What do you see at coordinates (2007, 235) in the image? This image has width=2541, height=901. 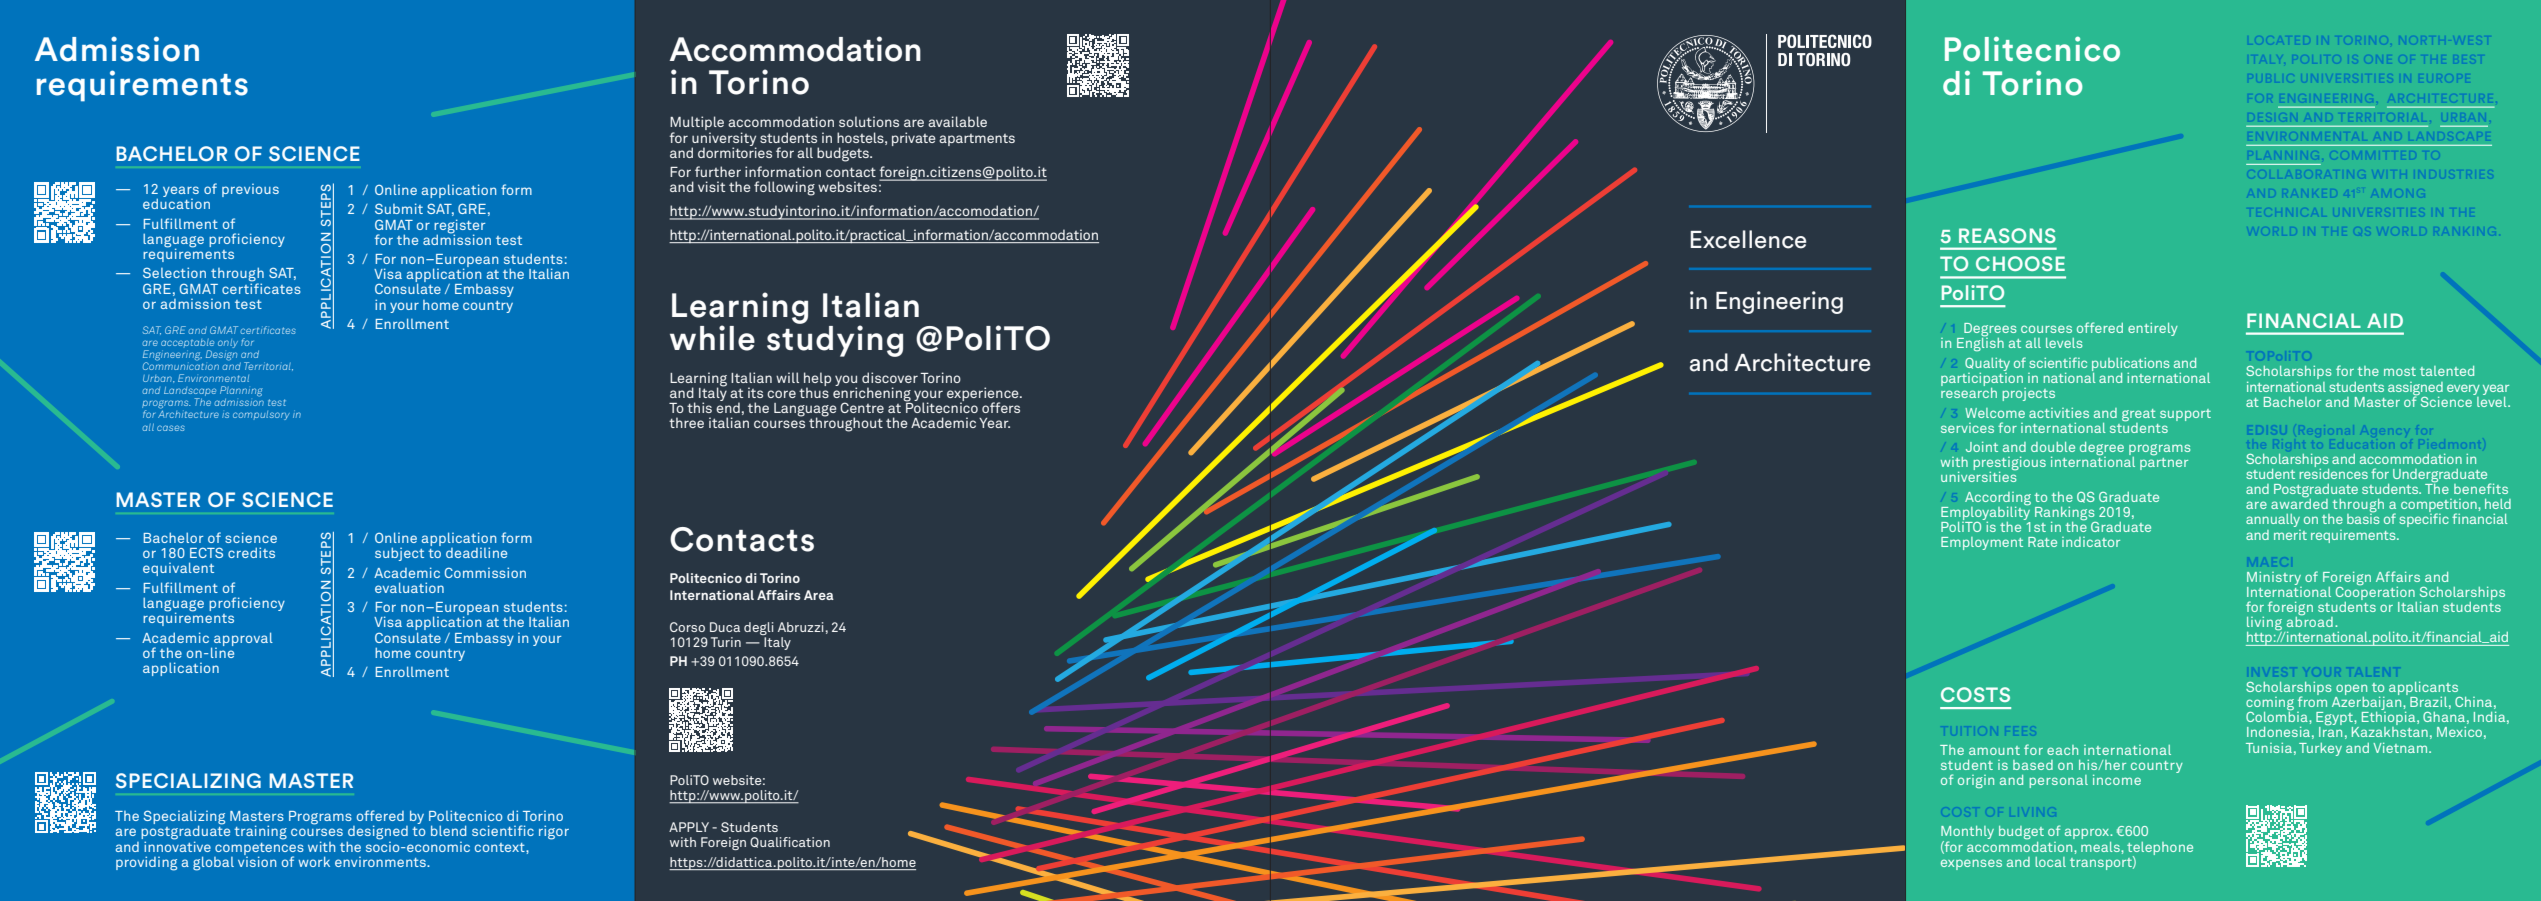 I see `REASONS` at bounding box center [2007, 235].
